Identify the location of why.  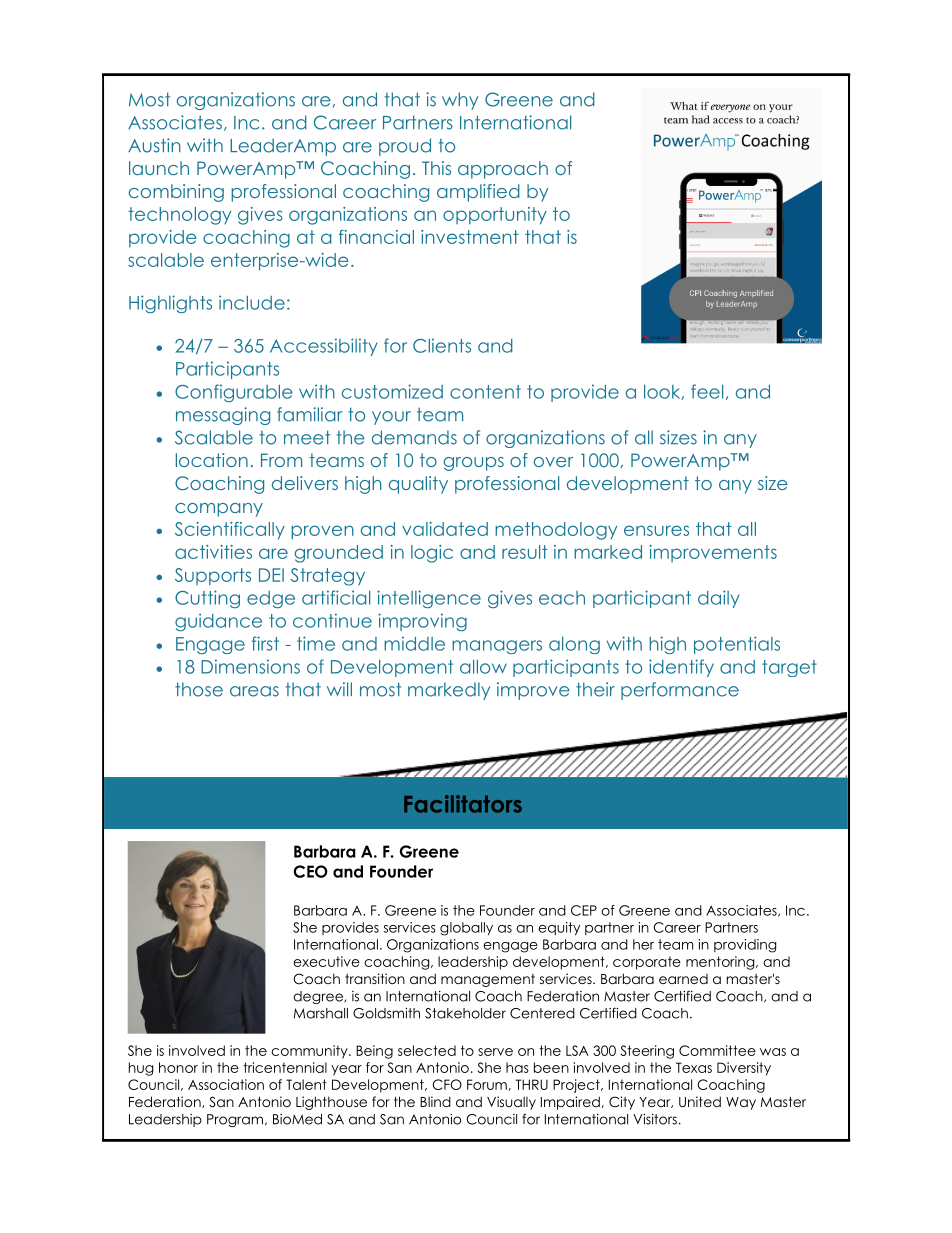
(460, 101).
